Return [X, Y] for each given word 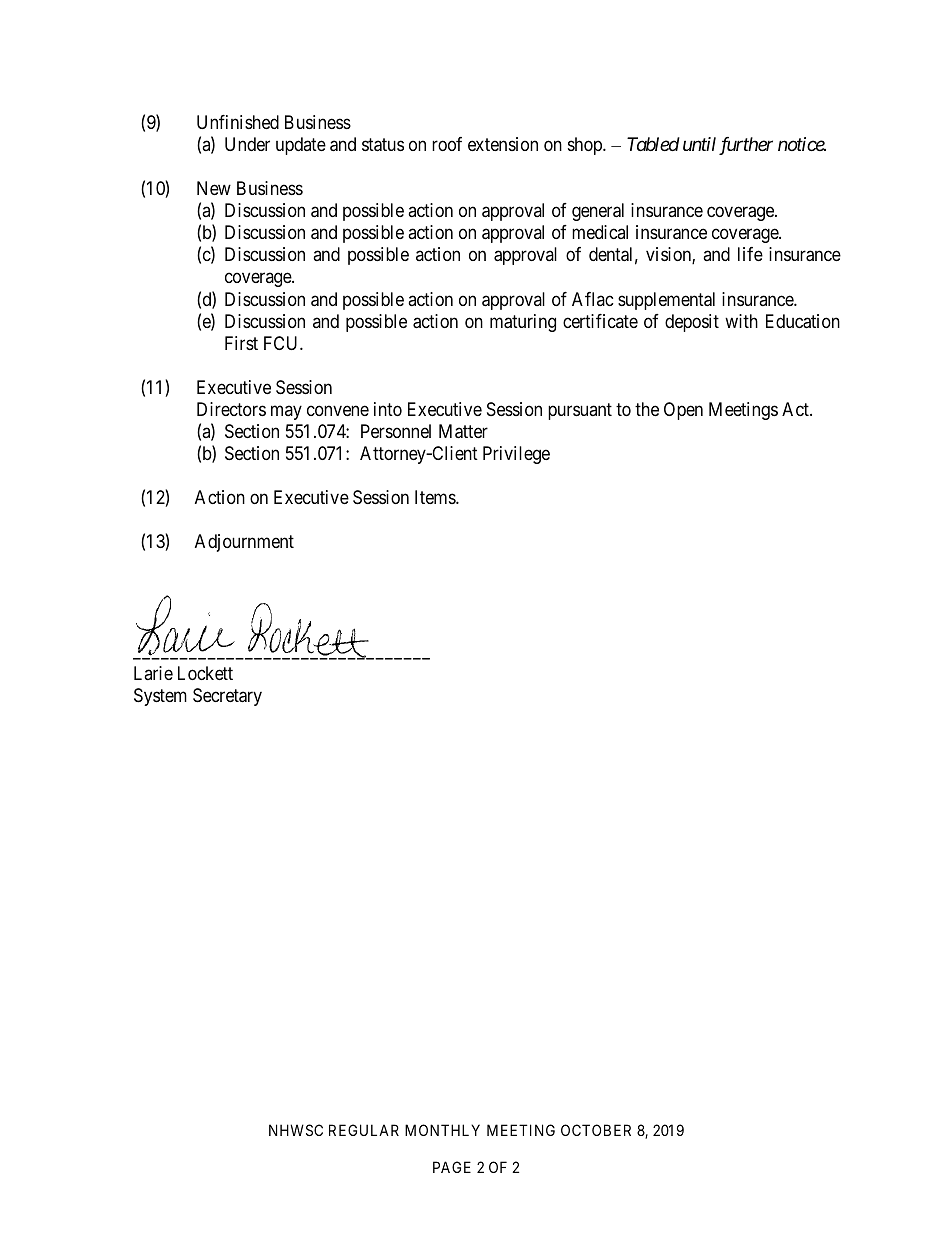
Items [436, 497]
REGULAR [364, 1130]
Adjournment [244, 543]
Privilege [516, 455]
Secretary [227, 697]
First [241, 343]
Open [683, 411]
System [160, 697]
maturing [523, 323]
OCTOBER [596, 1130]
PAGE [452, 1167]
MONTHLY [442, 1130]
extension [503, 144]
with [741, 321]
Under [247, 144]
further [746, 146]
